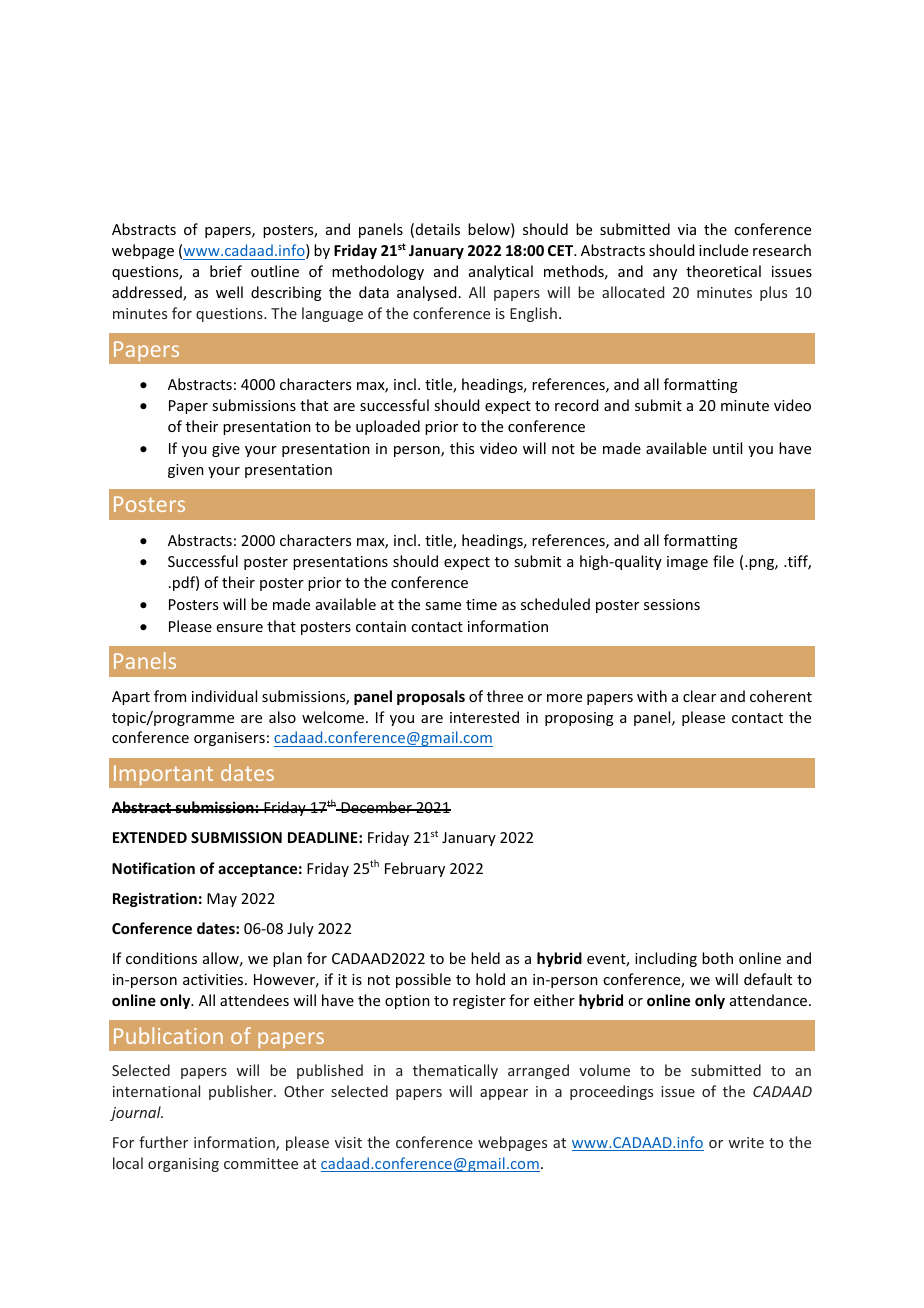 This image has width=924, height=1308. I want to click on further, so click(163, 1142).
